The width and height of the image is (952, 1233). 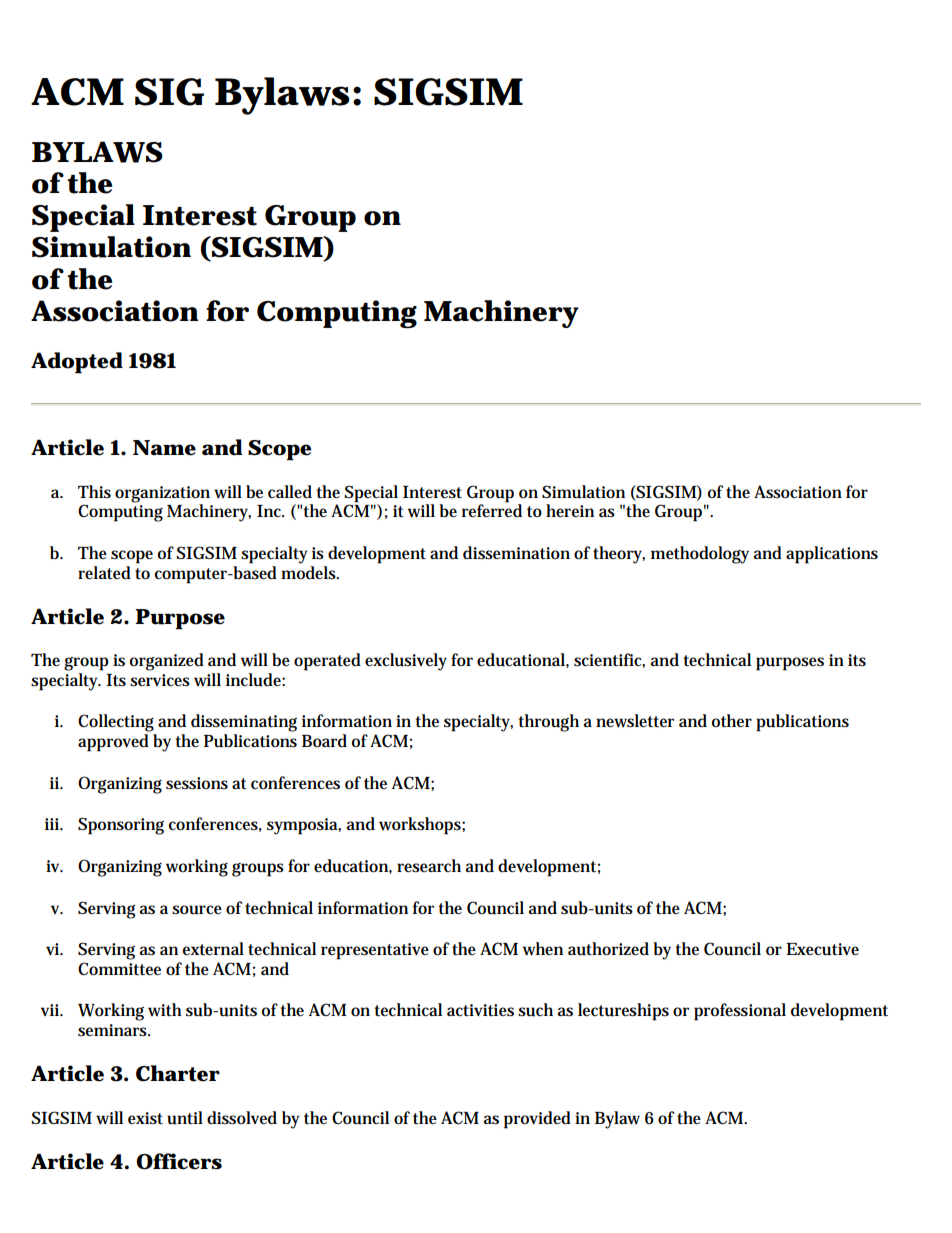 I want to click on through, so click(x=549, y=723).
